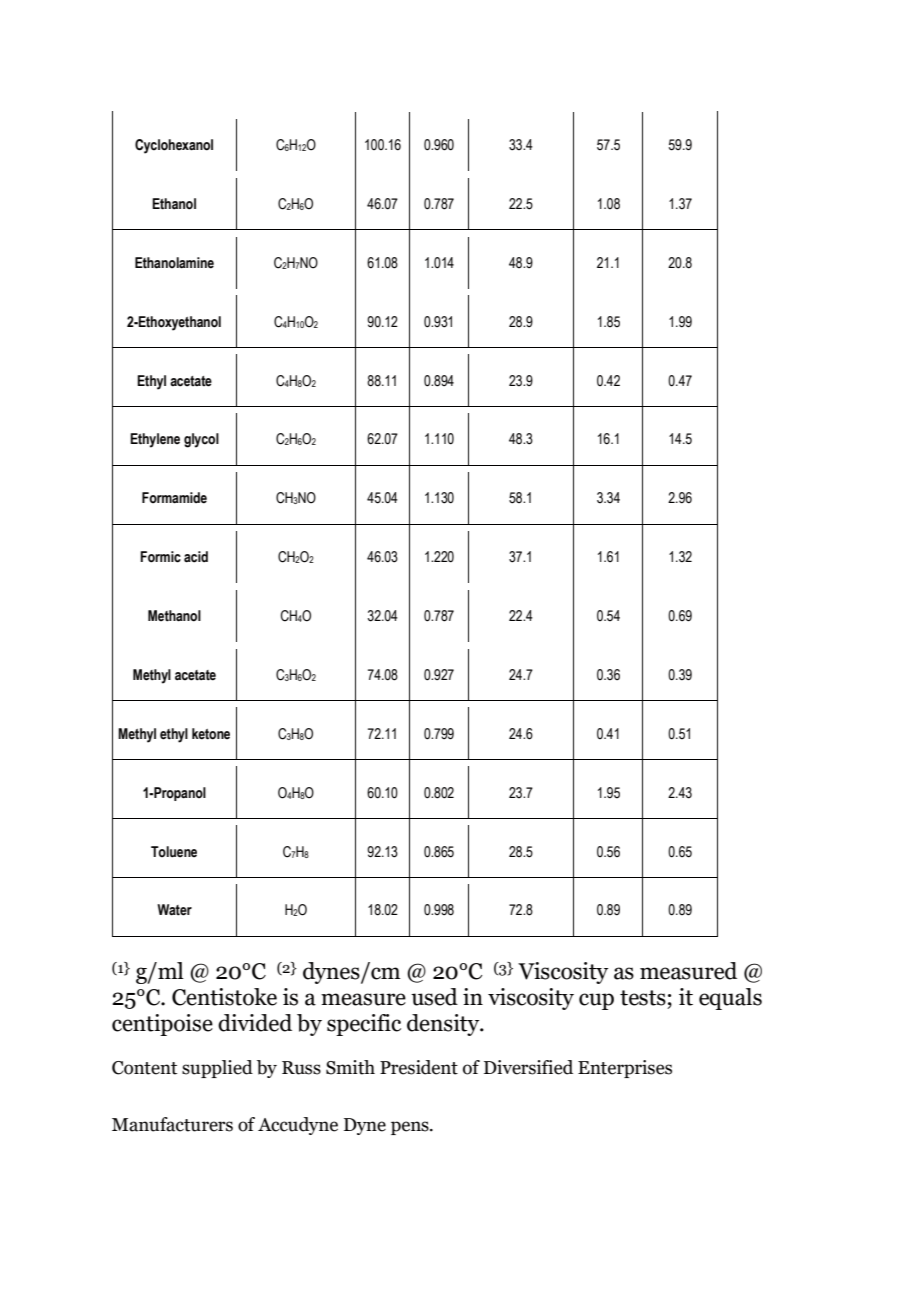 The image size is (924, 1307). I want to click on acid, so click(196, 557).
